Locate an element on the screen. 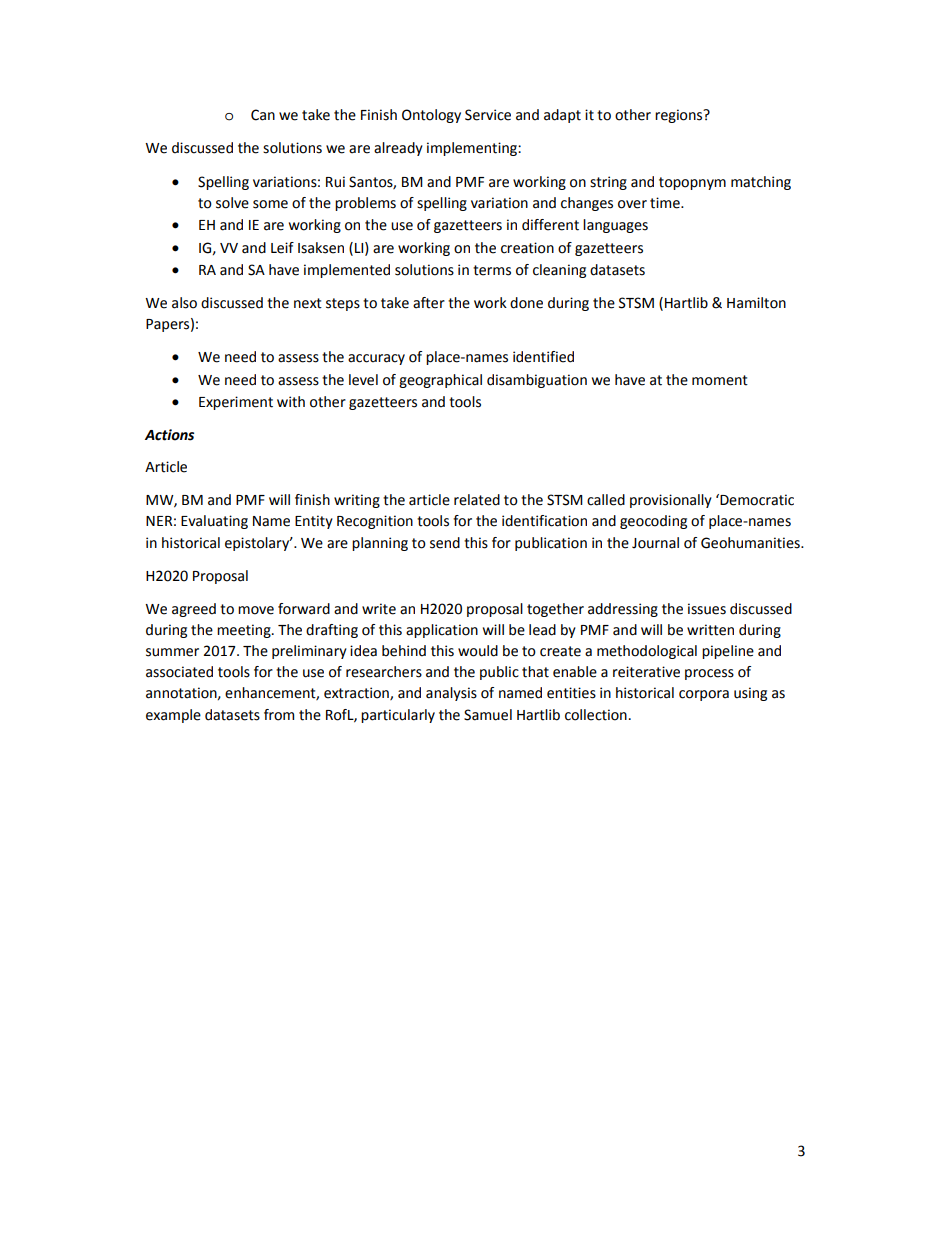 The image size is (952, 1233). Hamilton is located at coordinates (756, 303).
